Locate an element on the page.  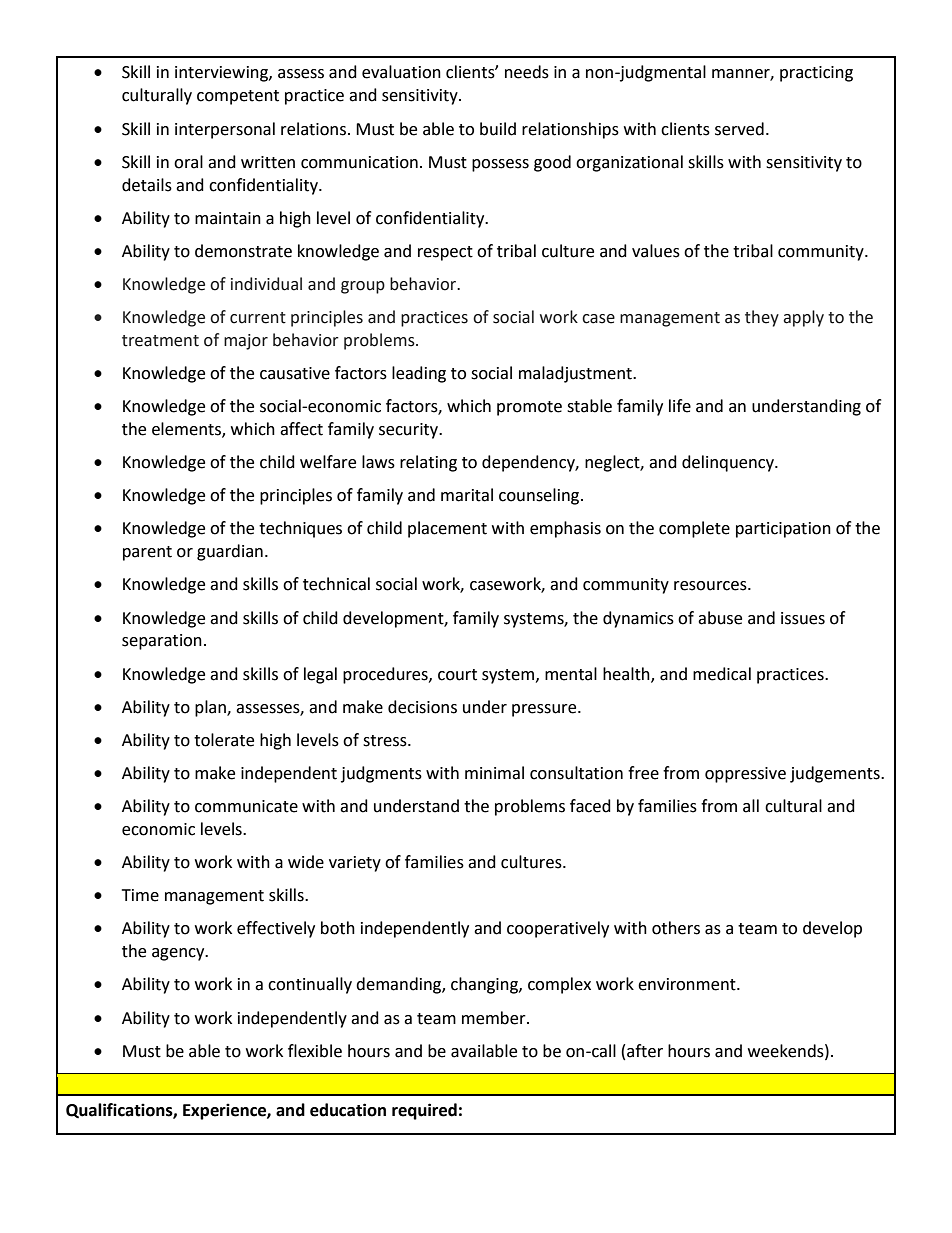
served is located at coordinates (739, 129).
